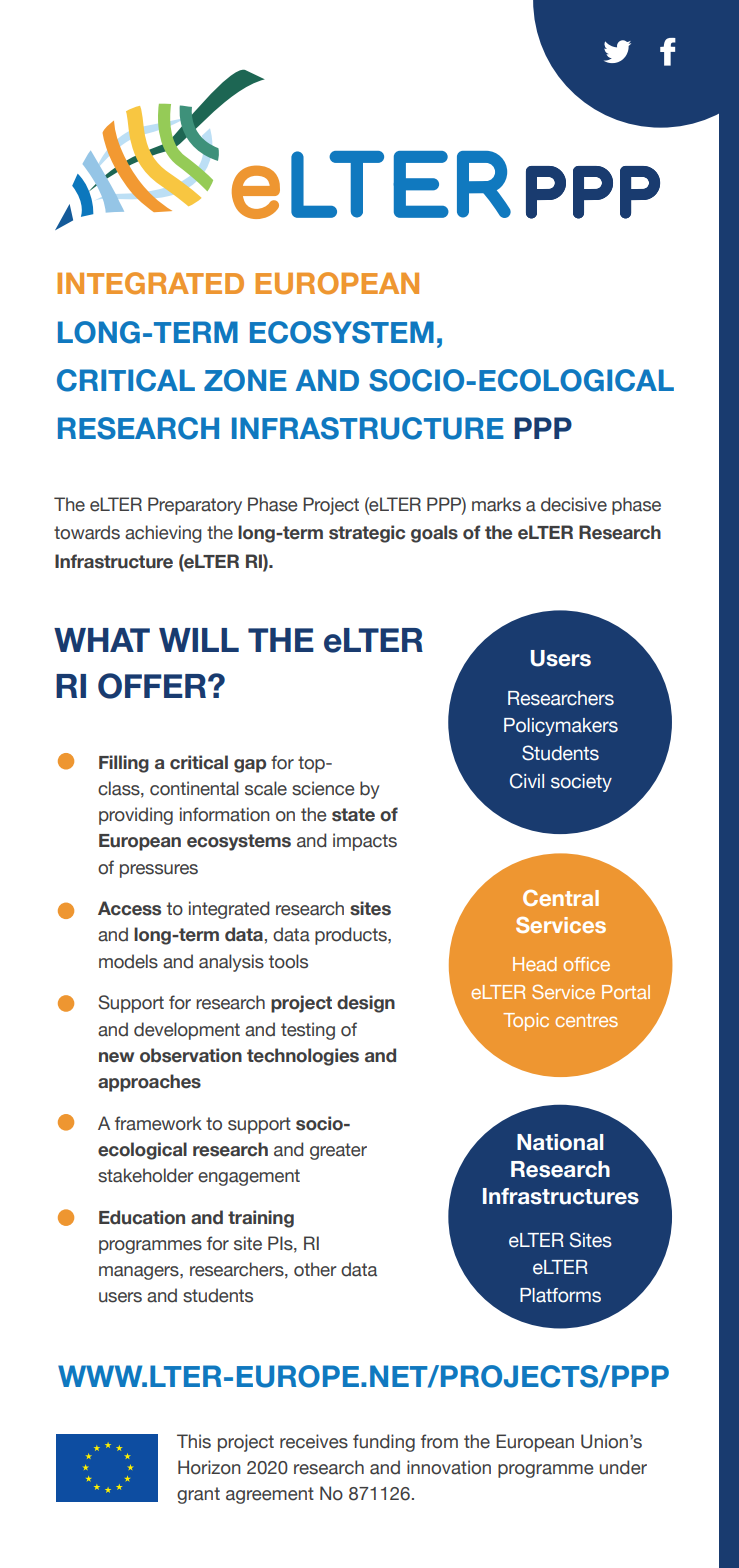 The image size is (739, 1568). I want to click on decisive, so click(574, 504).
